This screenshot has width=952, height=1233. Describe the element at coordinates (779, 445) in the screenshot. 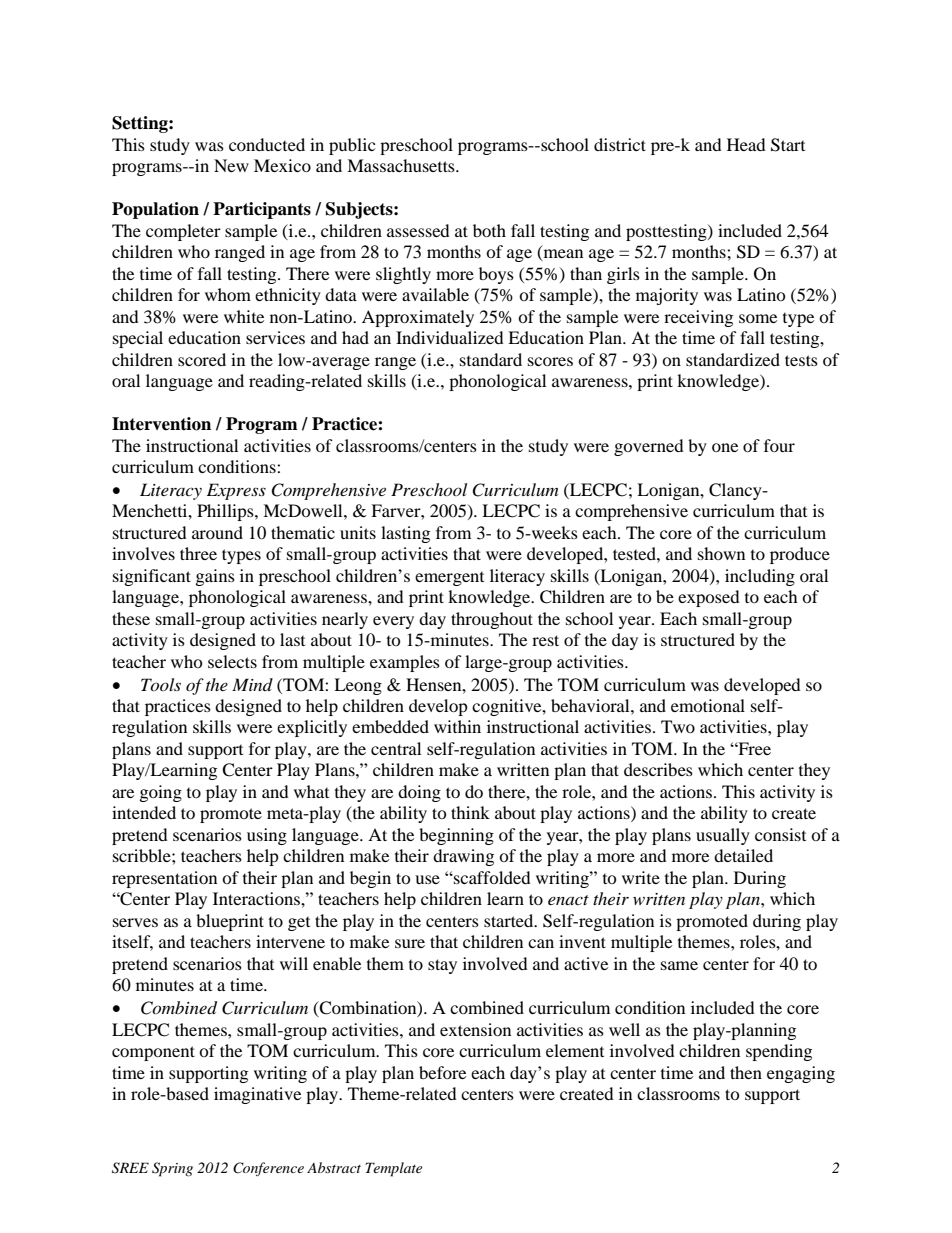

I see `four` at that location.
